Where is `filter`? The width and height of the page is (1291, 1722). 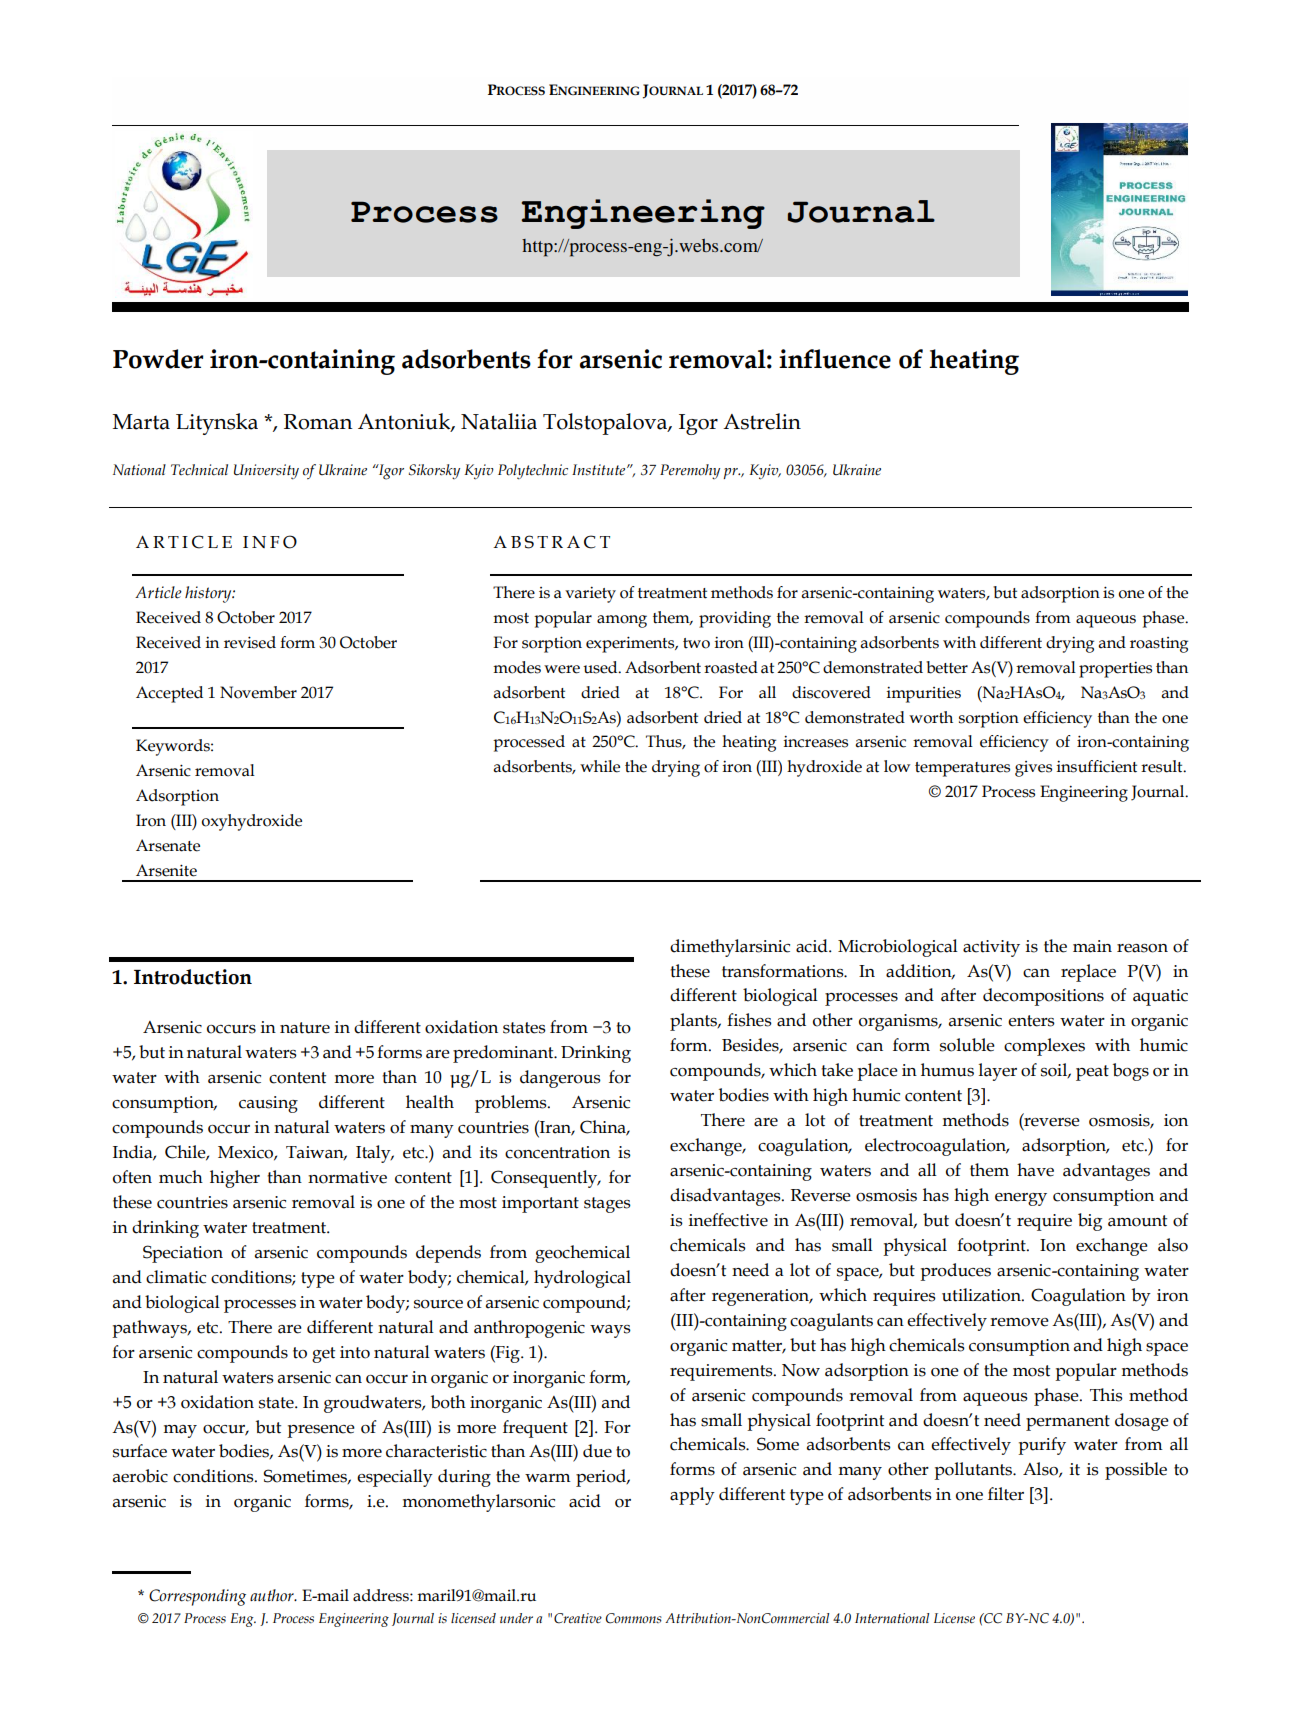
filter is located at coordinates (1006, 1494).
